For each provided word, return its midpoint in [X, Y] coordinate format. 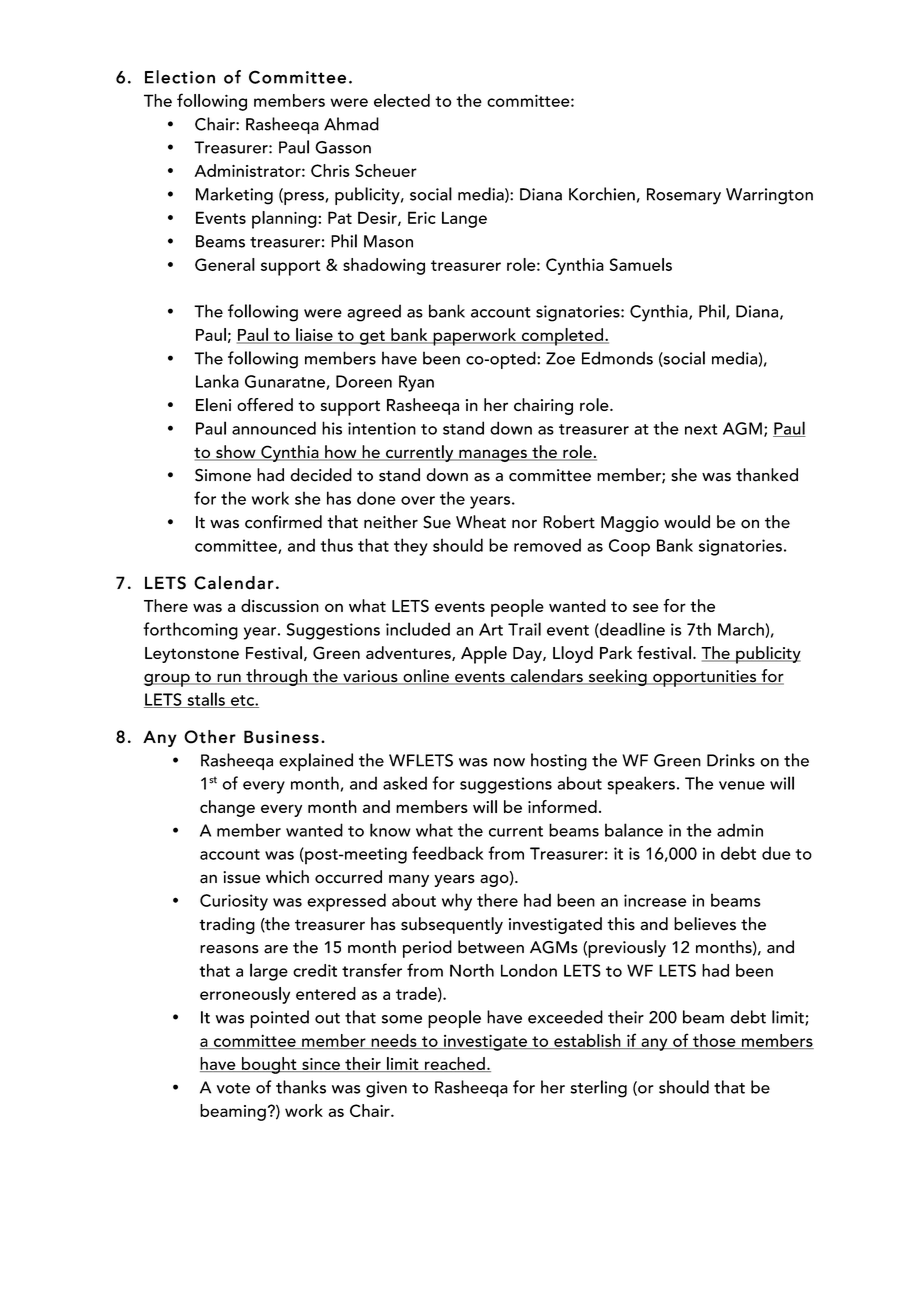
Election [180, 77]
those [714, 1041]
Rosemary [684, 196]
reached [454, 1064]
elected [402, 100]
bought [269, 1065]
